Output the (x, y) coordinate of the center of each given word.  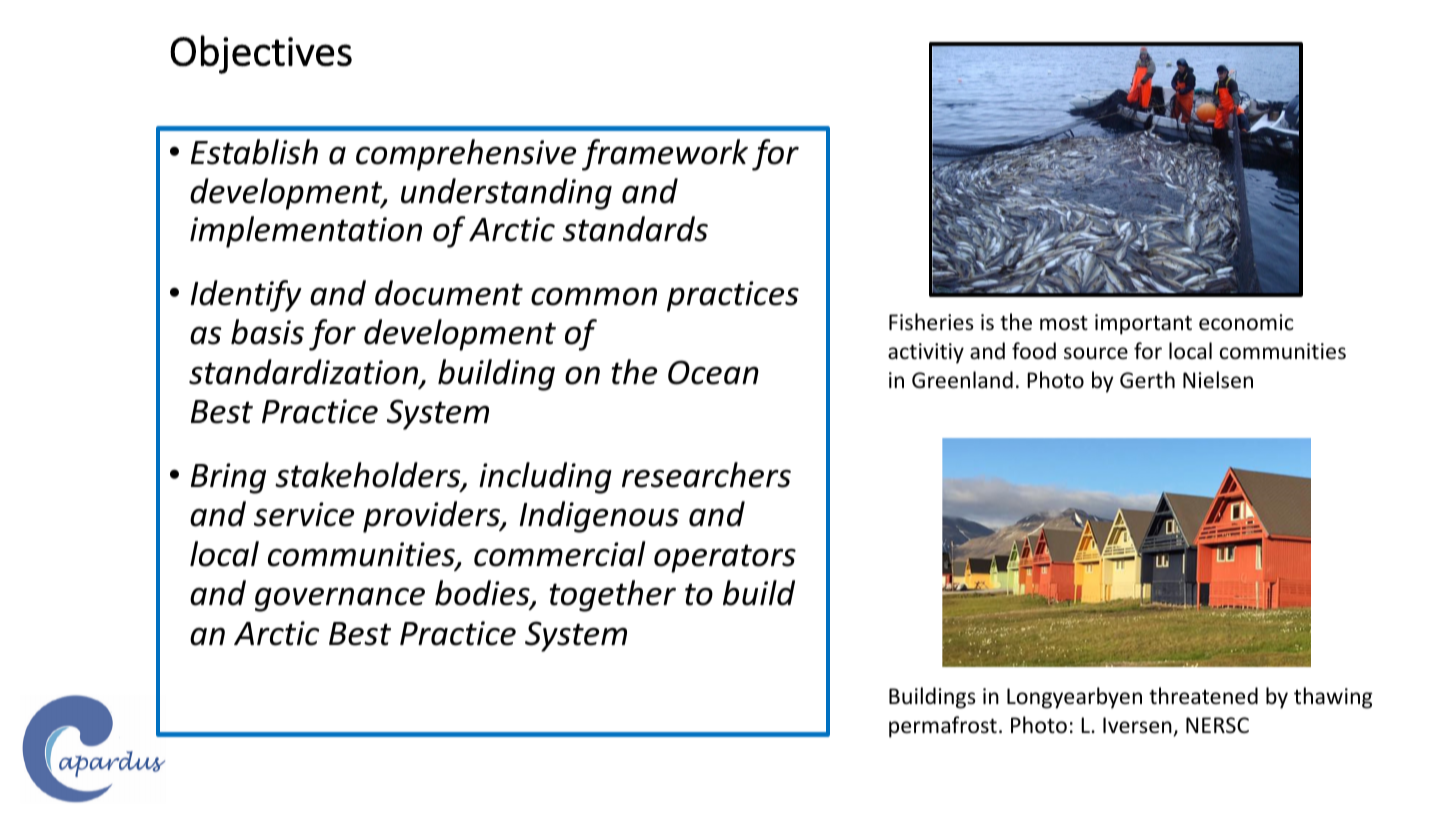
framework (665, 155)
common (594, 296)
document (449, 293)
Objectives (261, 54)
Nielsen (1218, 380)
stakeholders (369, 476)
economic (1246, 322)
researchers (706, 475)
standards (635, 229)
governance (340, 599)
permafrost (943, 727)
